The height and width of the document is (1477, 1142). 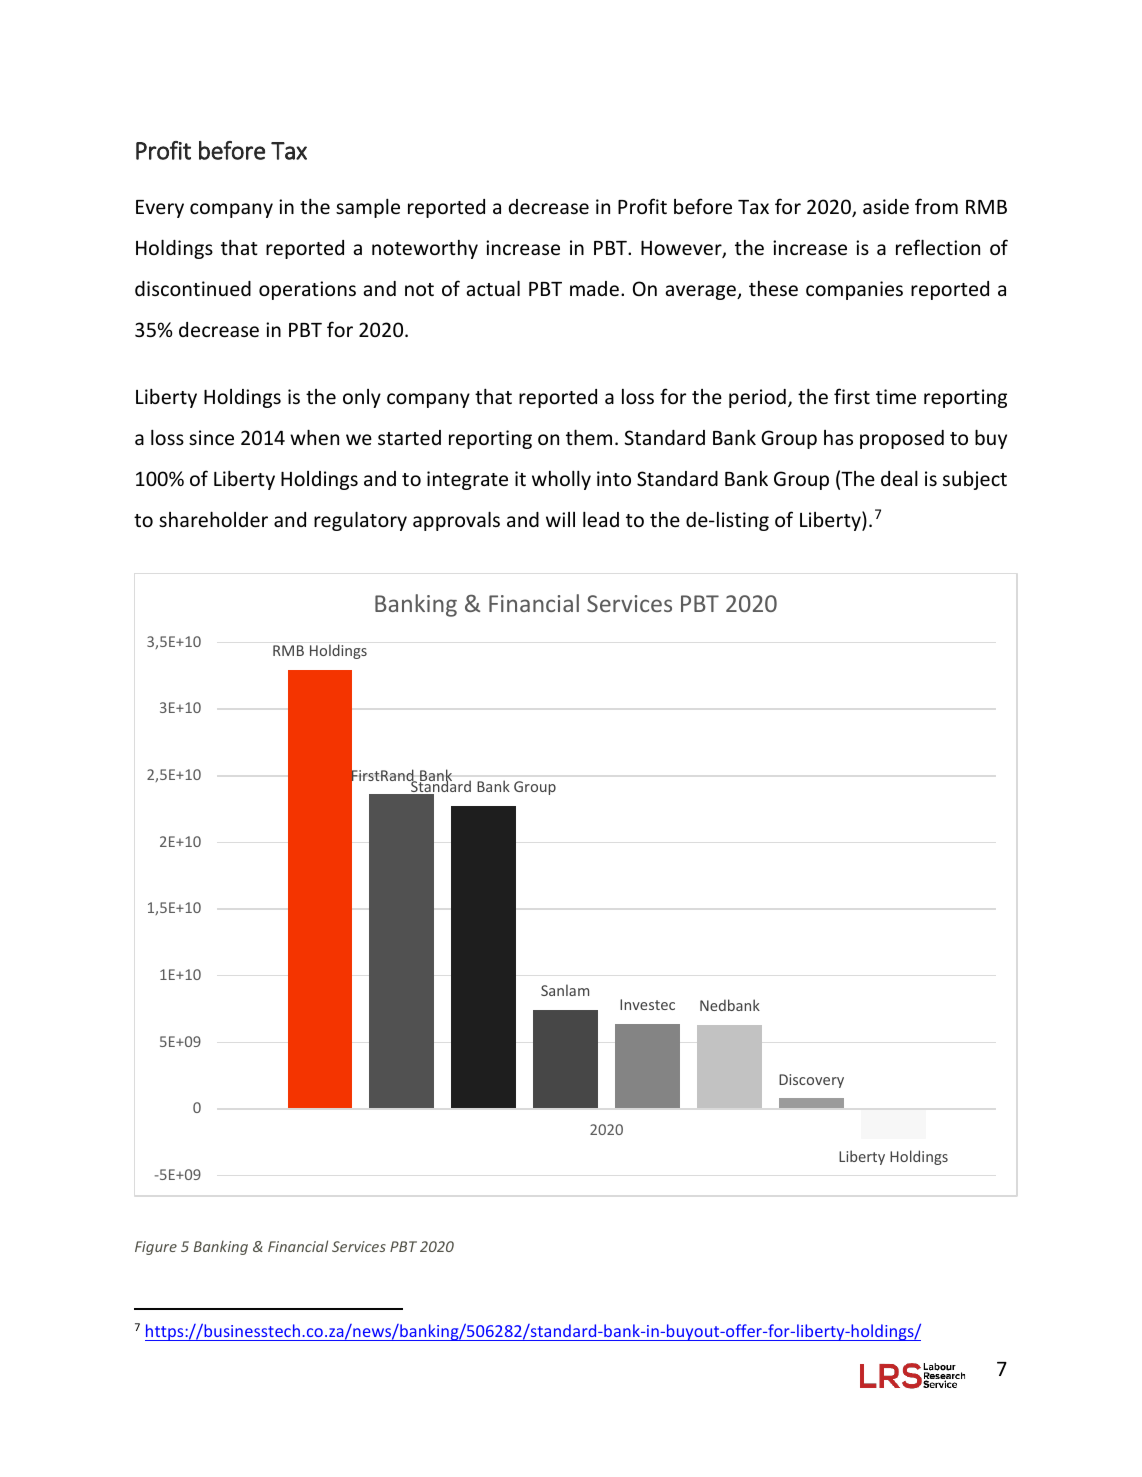 What do you see at coordinates (886, 206) in the document?
I see `aside` at bounding box center [886, 206].
